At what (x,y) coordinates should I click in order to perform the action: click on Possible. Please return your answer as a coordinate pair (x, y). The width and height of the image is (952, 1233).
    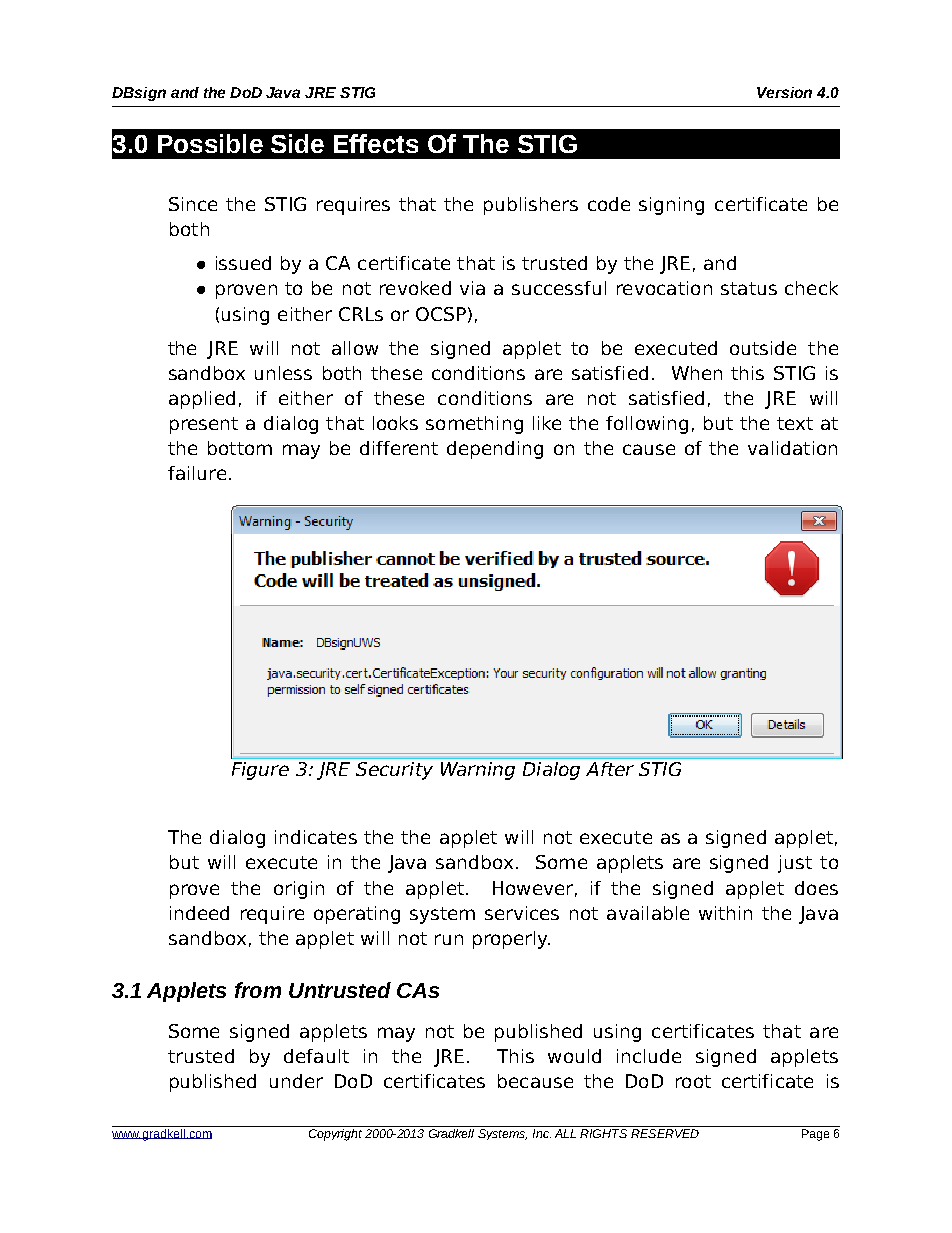
    Looking at the image, I should click on (210, 143).
